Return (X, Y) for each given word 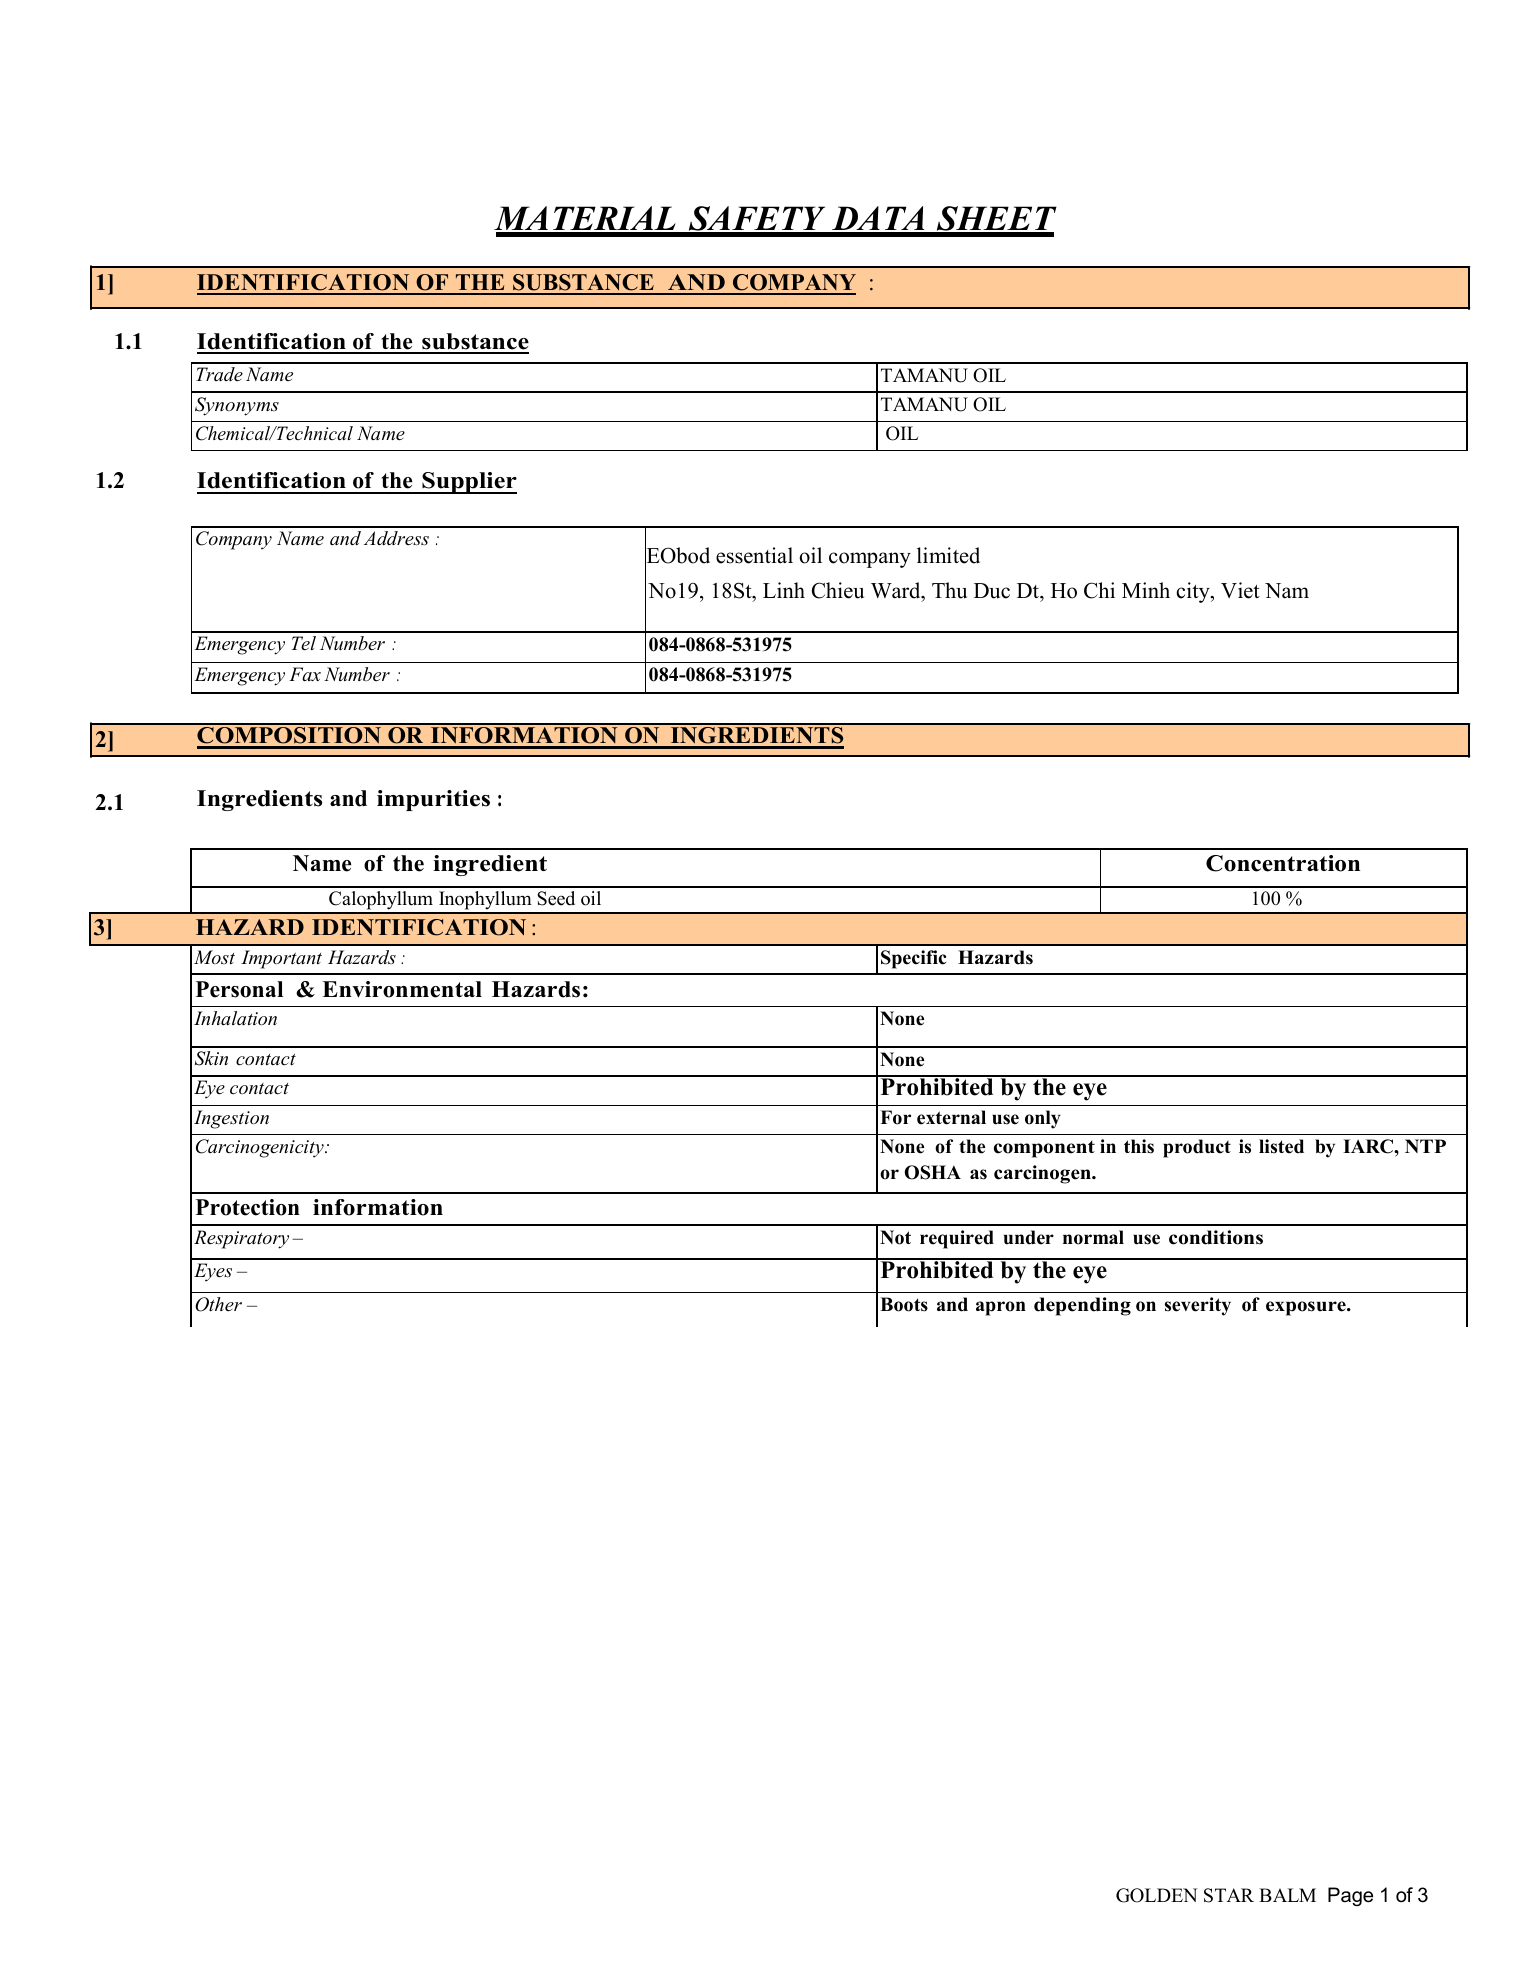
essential (754, 555)
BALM (1287, 1895)
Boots (904, 1304)
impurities (433, 800)
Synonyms (237, 406)
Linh (784, 590)
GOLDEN (1156, 1895)
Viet (1240, 590)
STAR (1229, 1895)
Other (218, 1304)
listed (1281, 1146)
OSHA (932, 1172)
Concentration (1283, 863)
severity (1198, 1306)
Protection (248, 1207)
